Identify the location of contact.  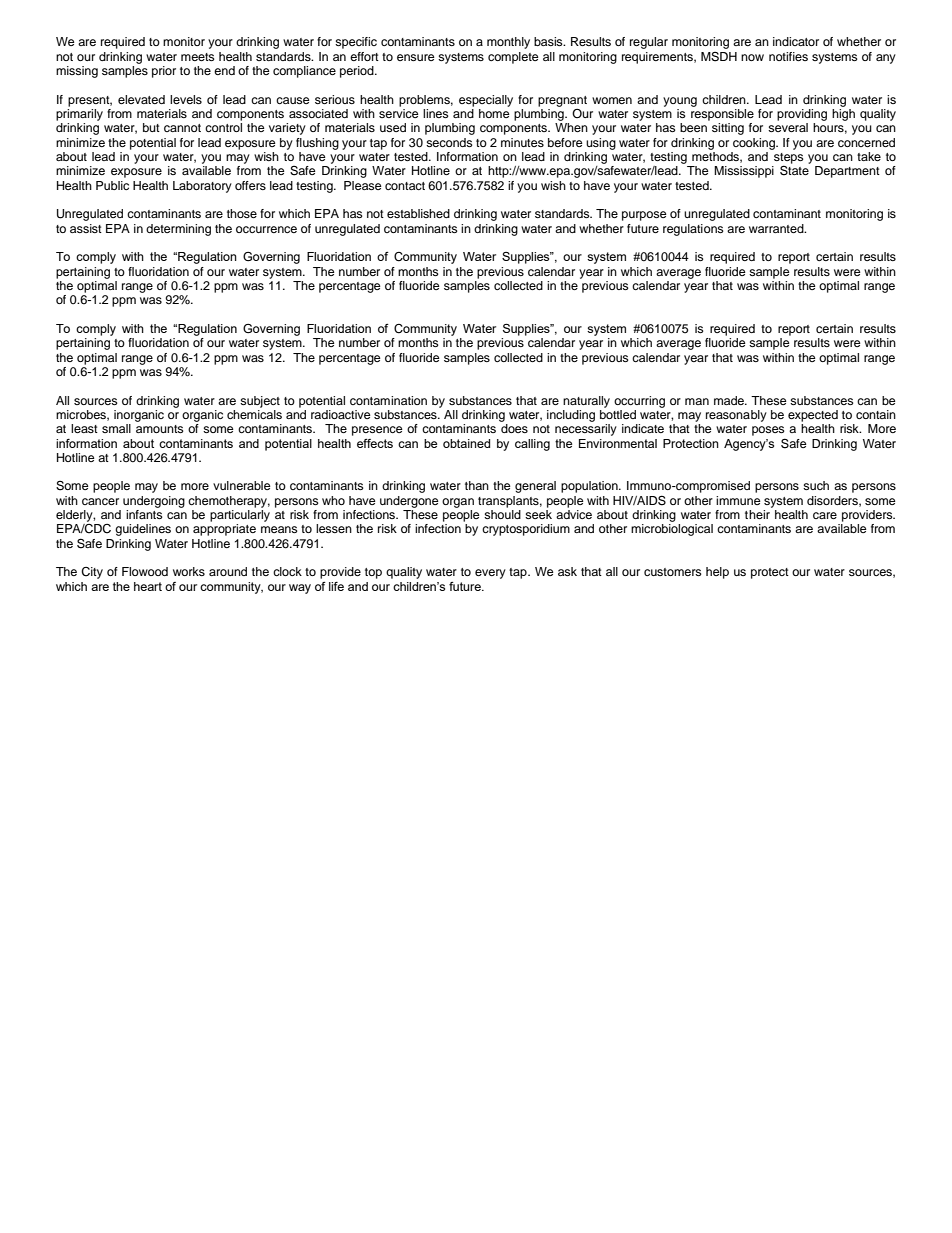
(405, 186).
